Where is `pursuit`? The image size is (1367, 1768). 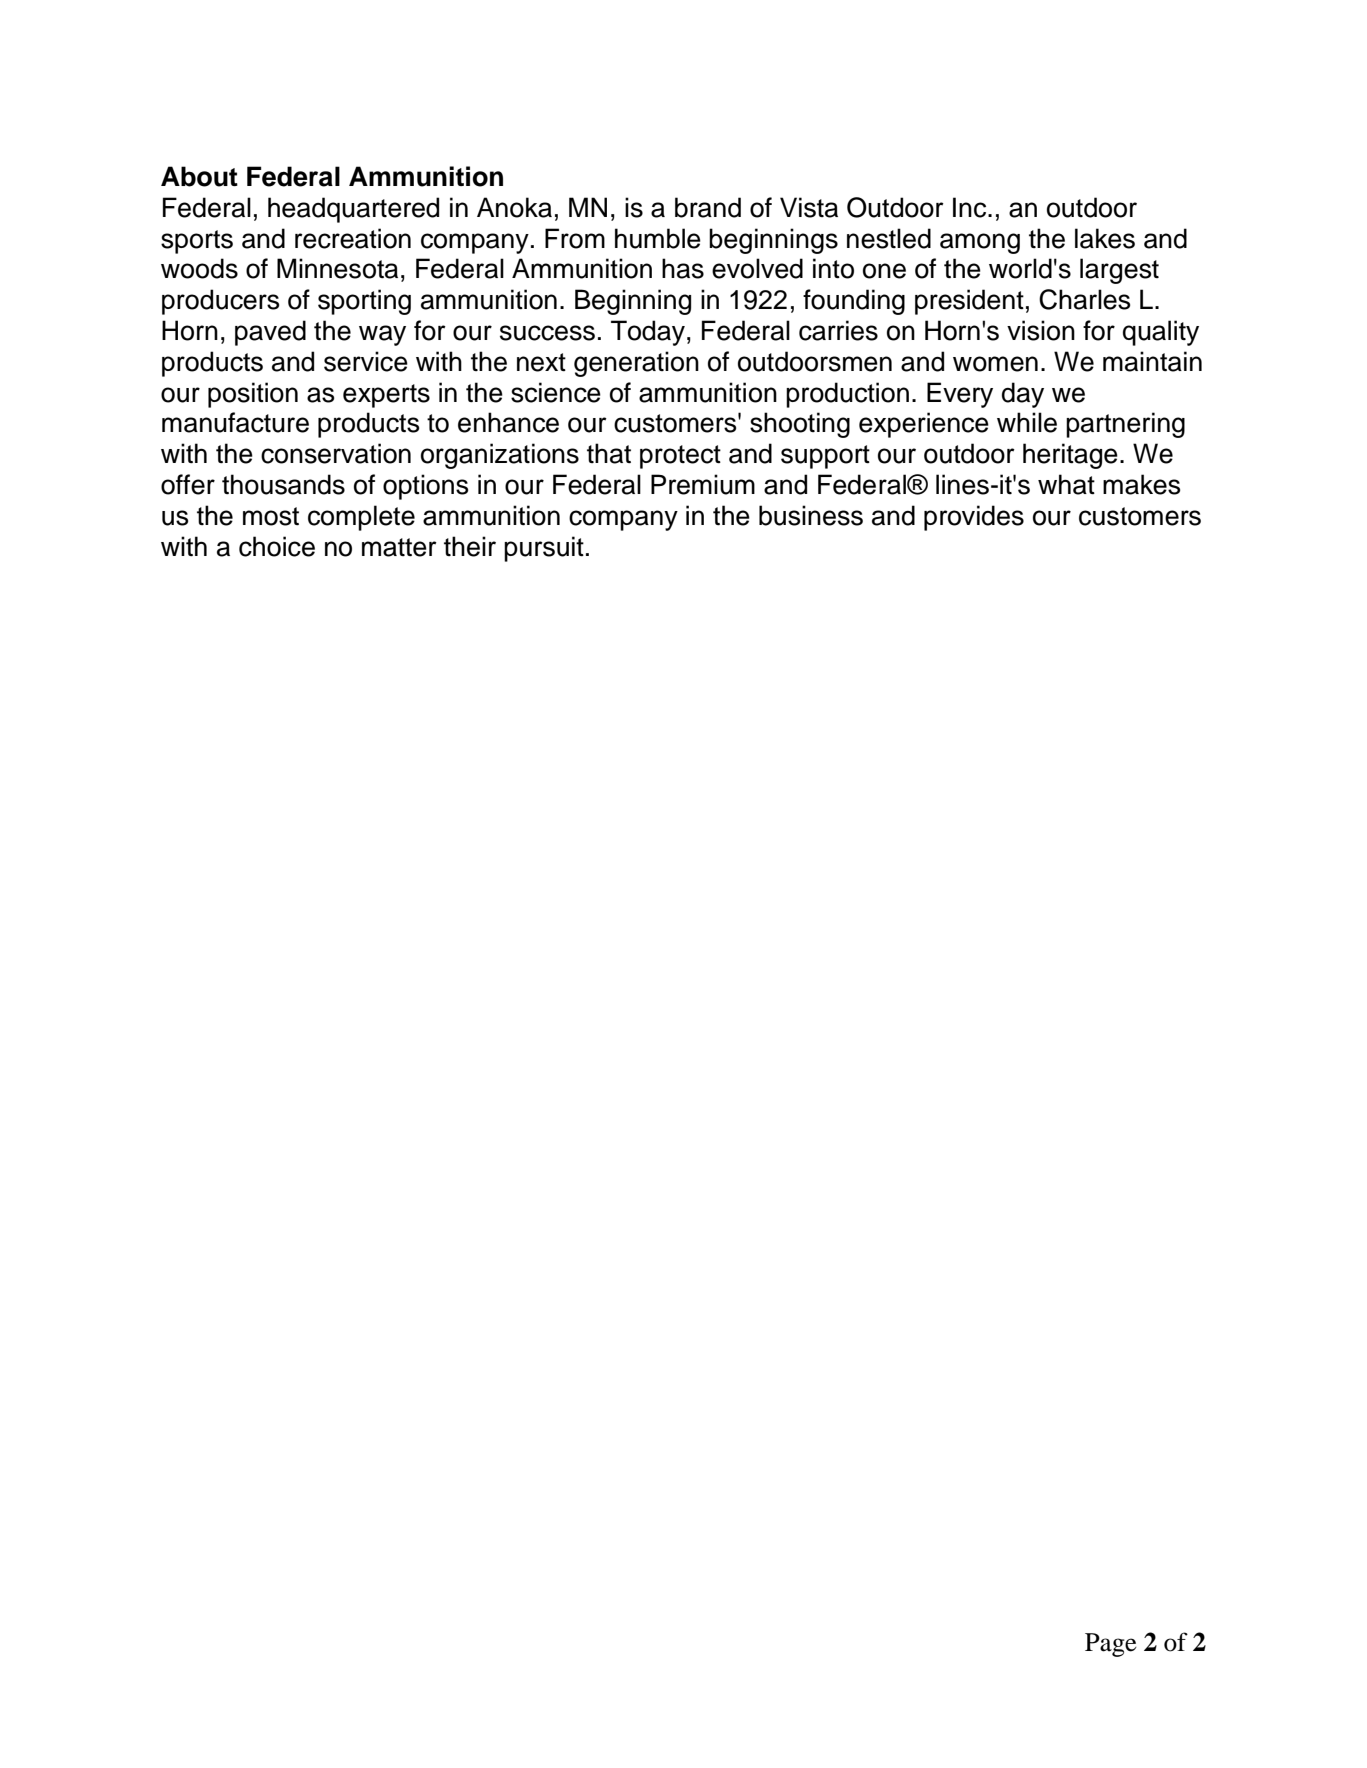 pursuit is located at coordinates (544, 549).
